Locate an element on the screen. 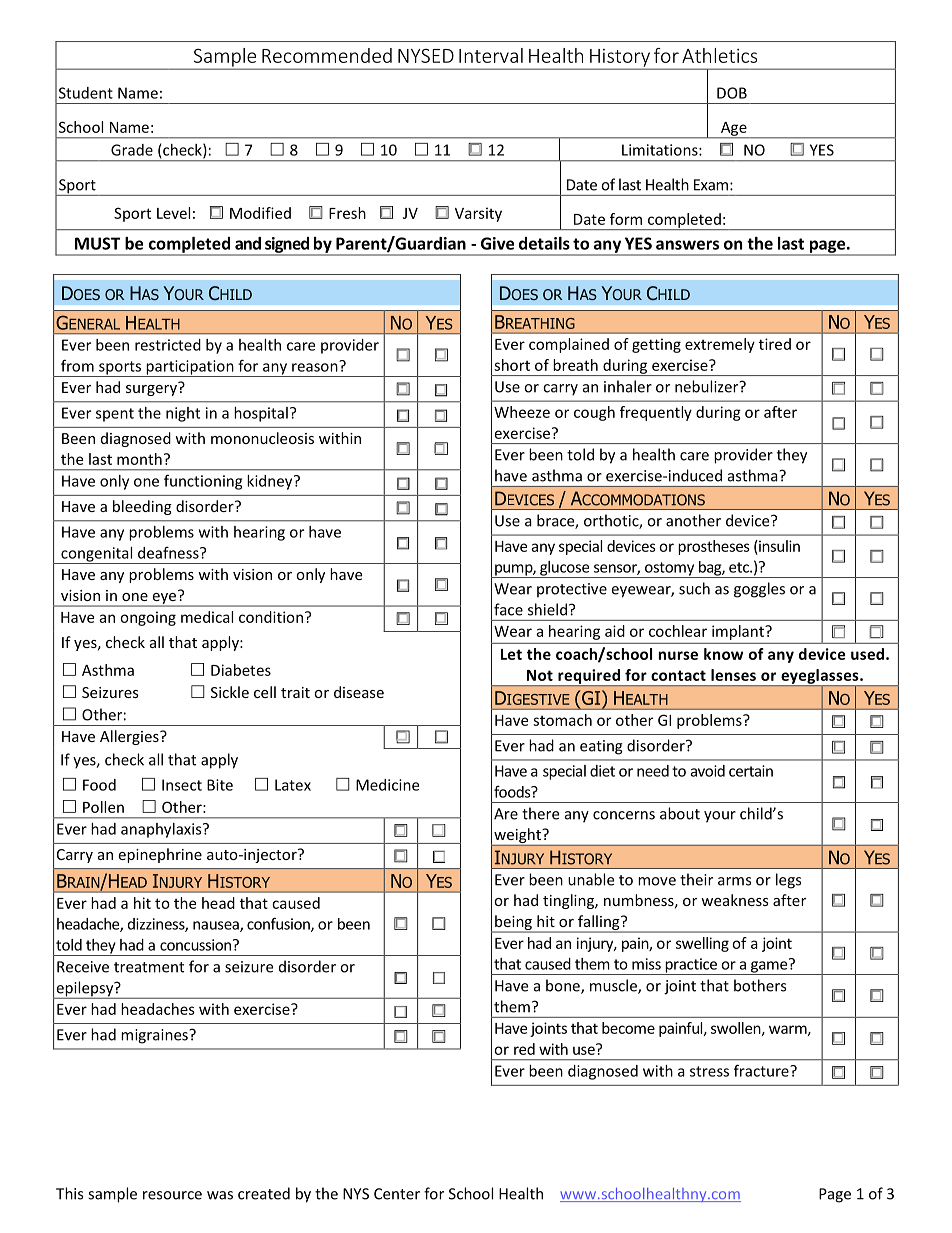  Grade is located at coordinates (132, 150).
